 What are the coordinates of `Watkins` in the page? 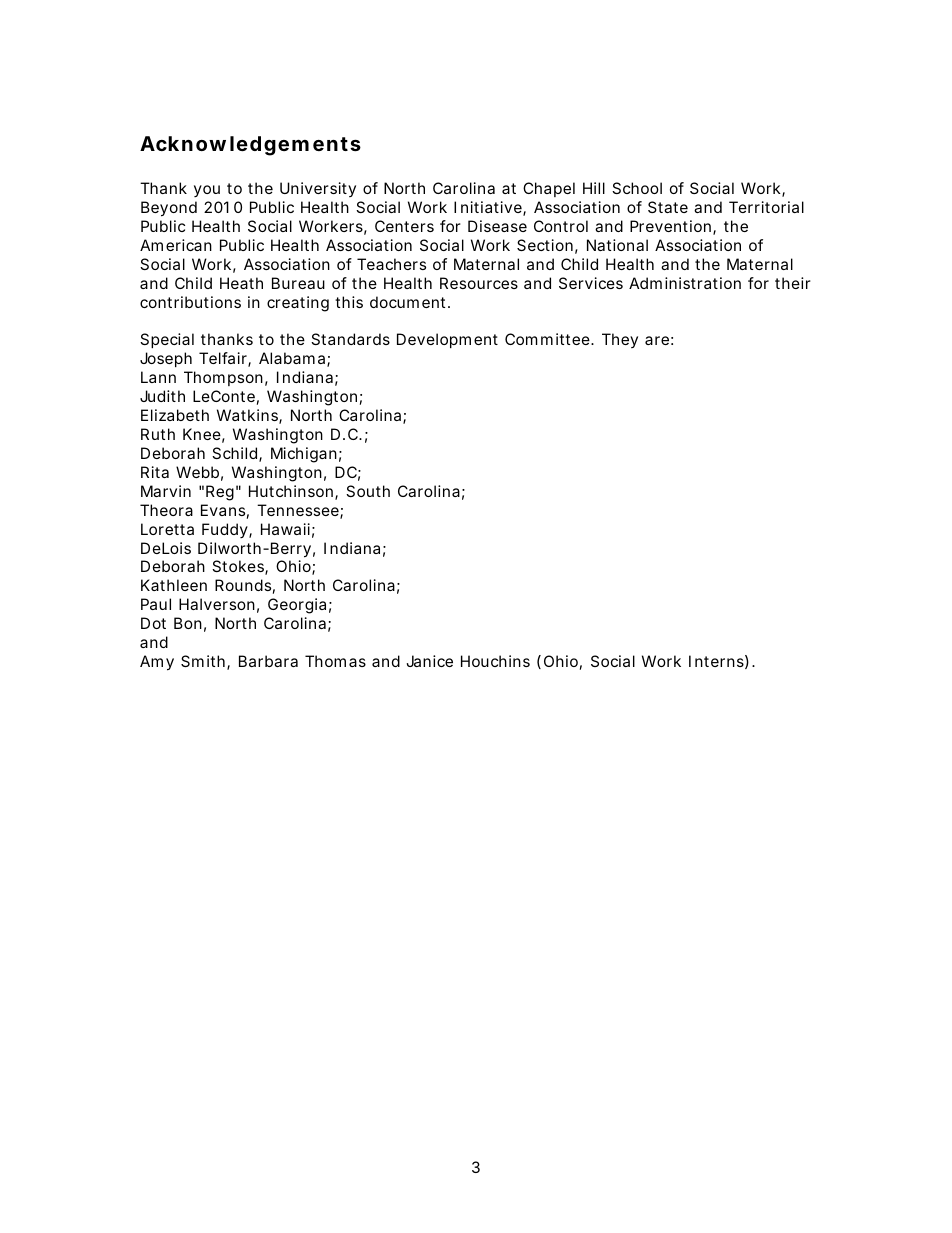 It's located at (249, 416).
